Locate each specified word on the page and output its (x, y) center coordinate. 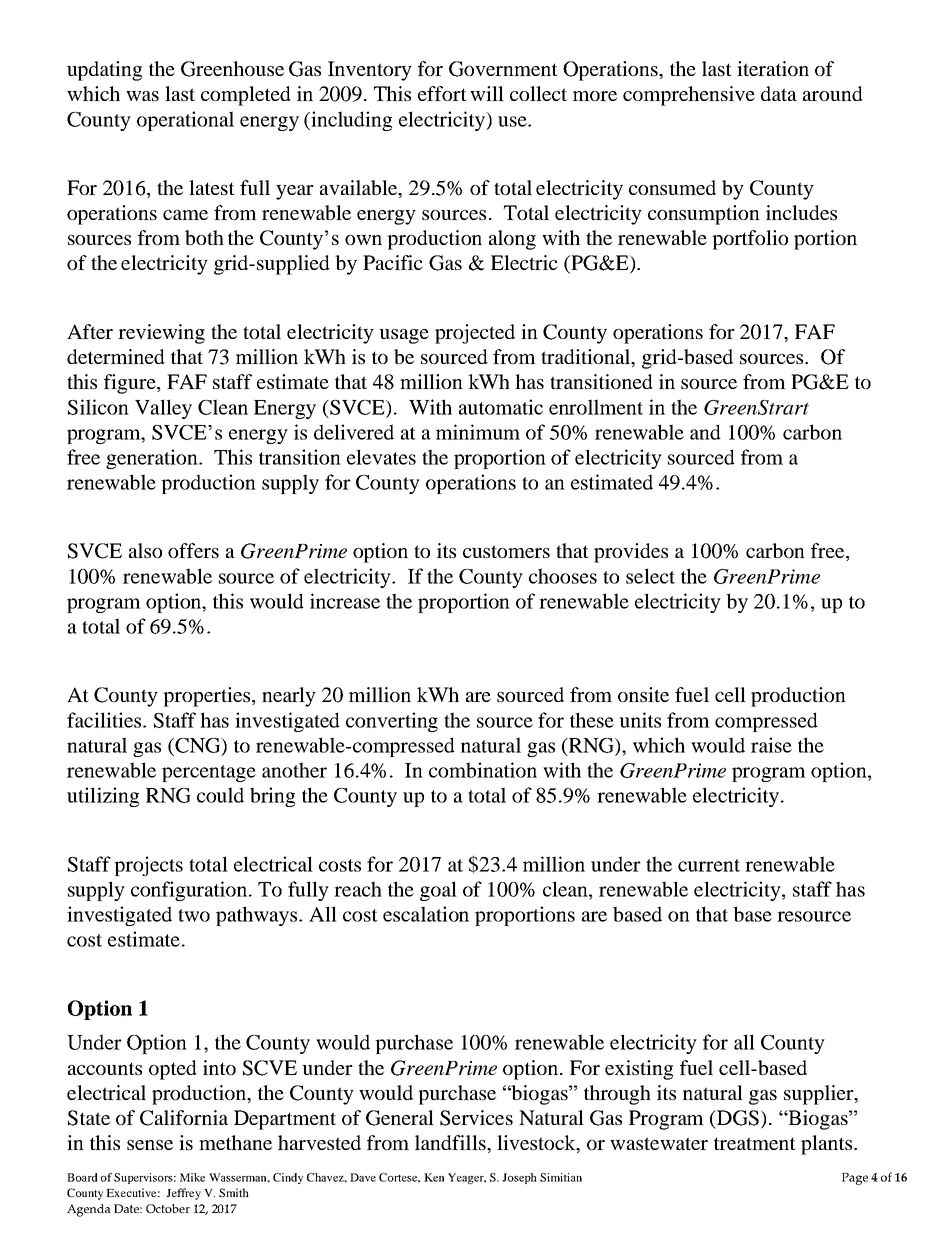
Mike (192, 1177)
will (487, 93)
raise (771, 745)
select (650, 576)
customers (506, 551)
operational (185, 121)
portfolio (750, 240)
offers (193, 550)
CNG (198, 746)
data (779, 93)
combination (483, 770)
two (194, 915)
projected (475, 334)
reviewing (161, 334)
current (709, 865)
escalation (426, 914)
